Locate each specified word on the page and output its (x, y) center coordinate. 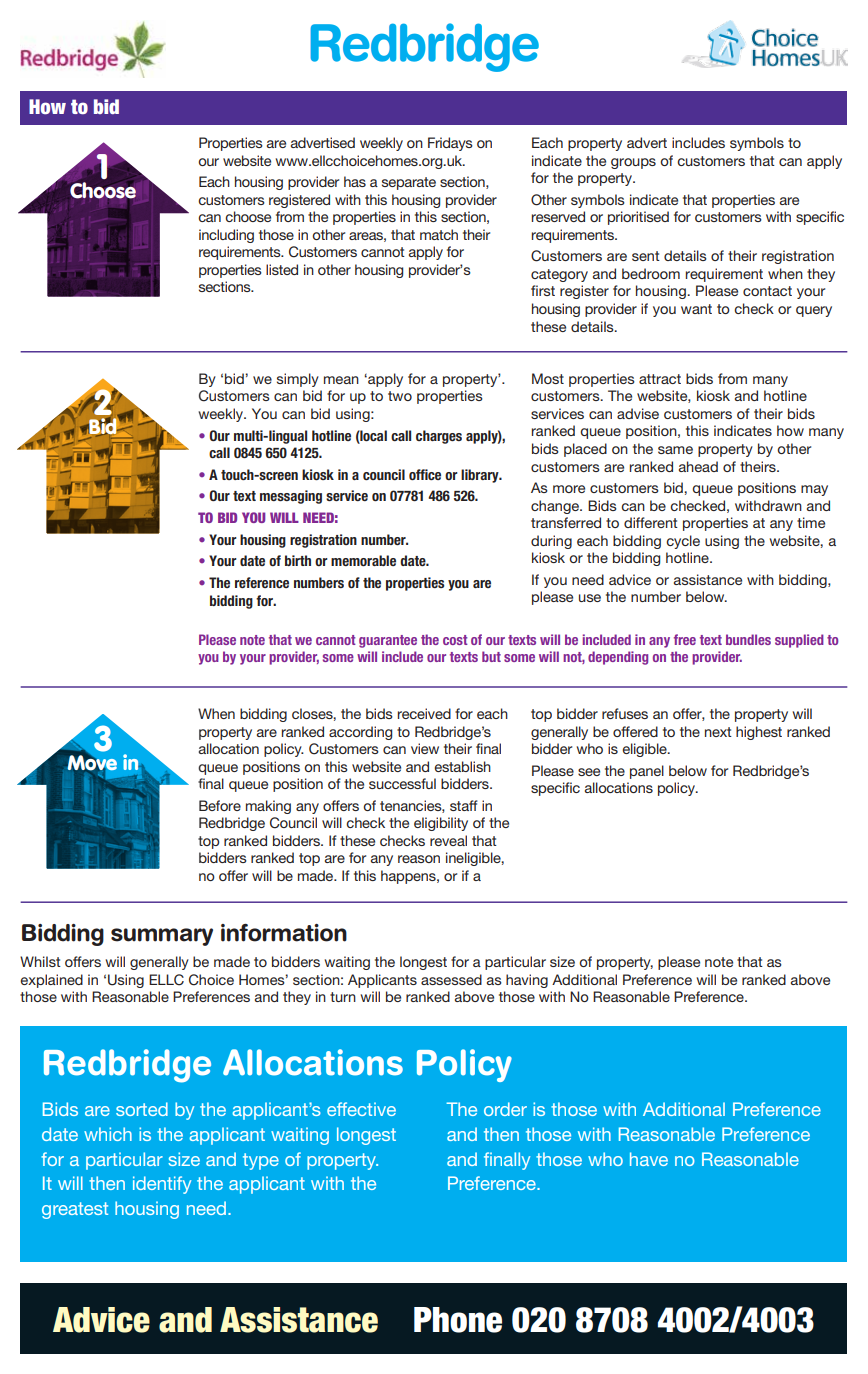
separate (409, 183)
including (226, 236)
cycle (683, 542)
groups (633, 163)
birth (298, 560)
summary (162, 937)
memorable (363, 560)
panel (647, 772)
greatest (75, 1210)
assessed (451, 979)
